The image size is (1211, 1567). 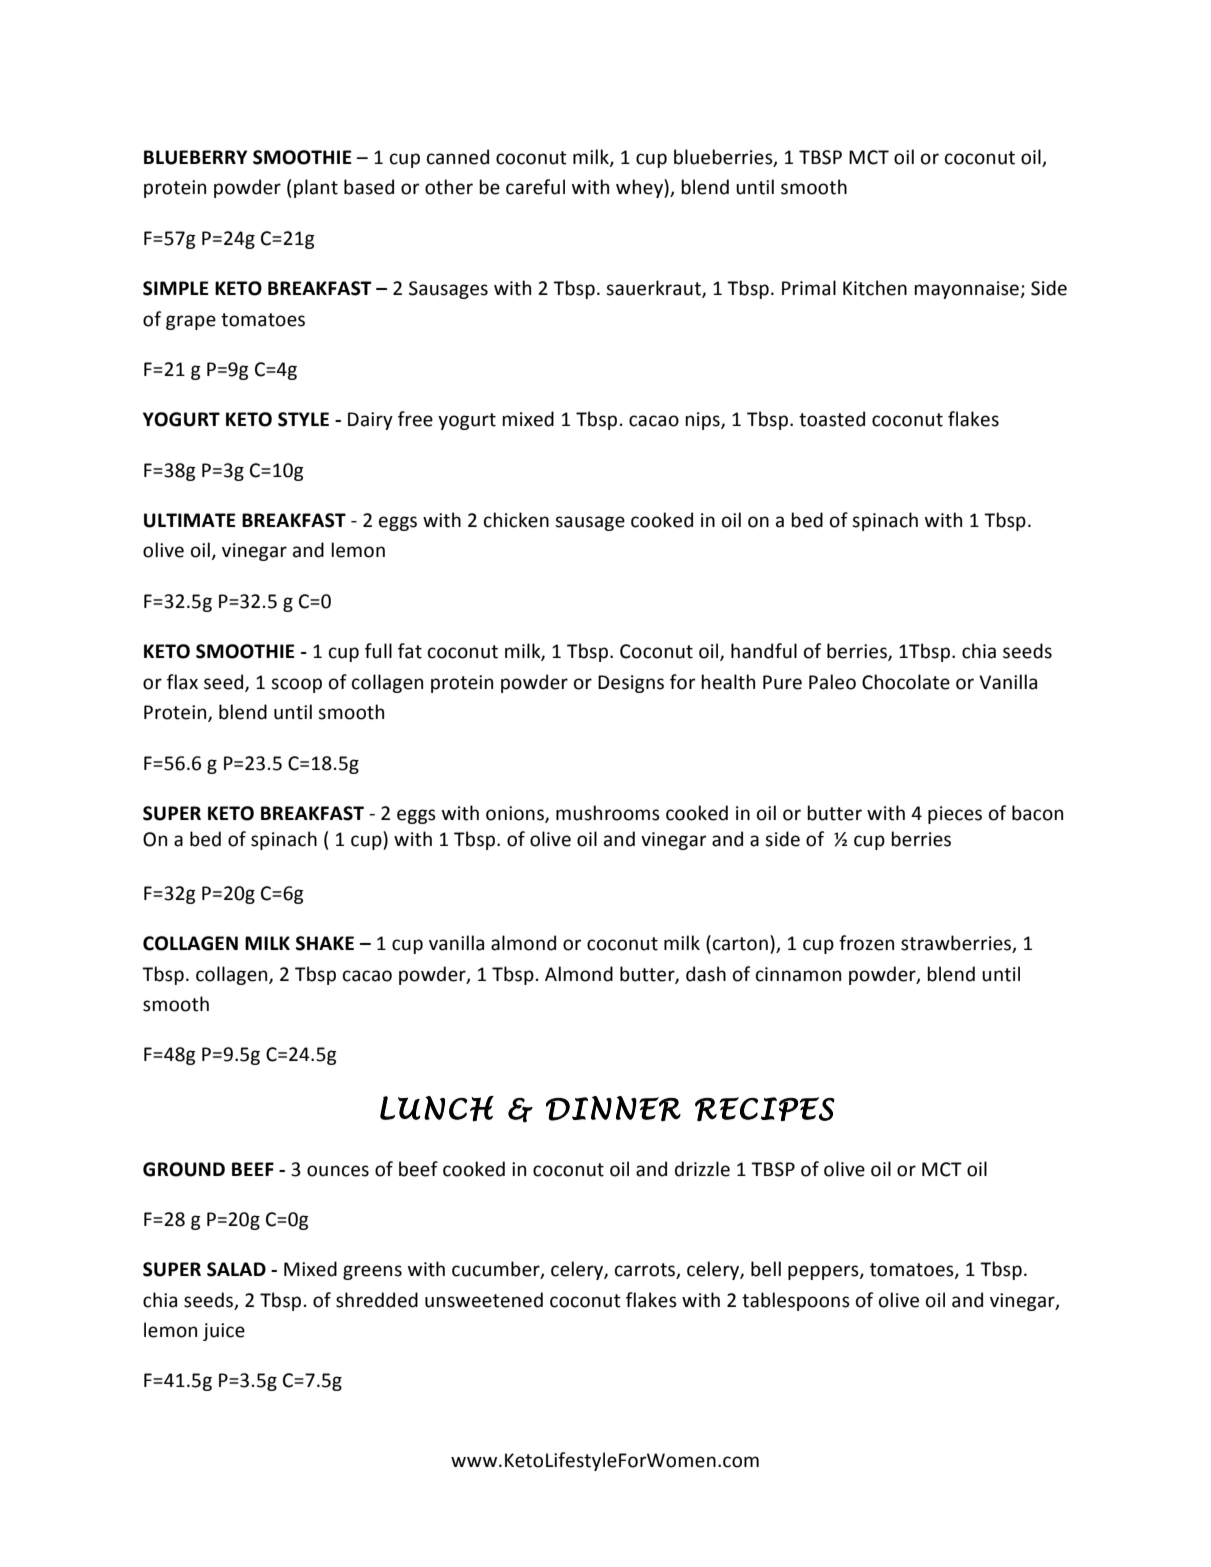 I want to click on chicken, so click(x=516, y=520).
